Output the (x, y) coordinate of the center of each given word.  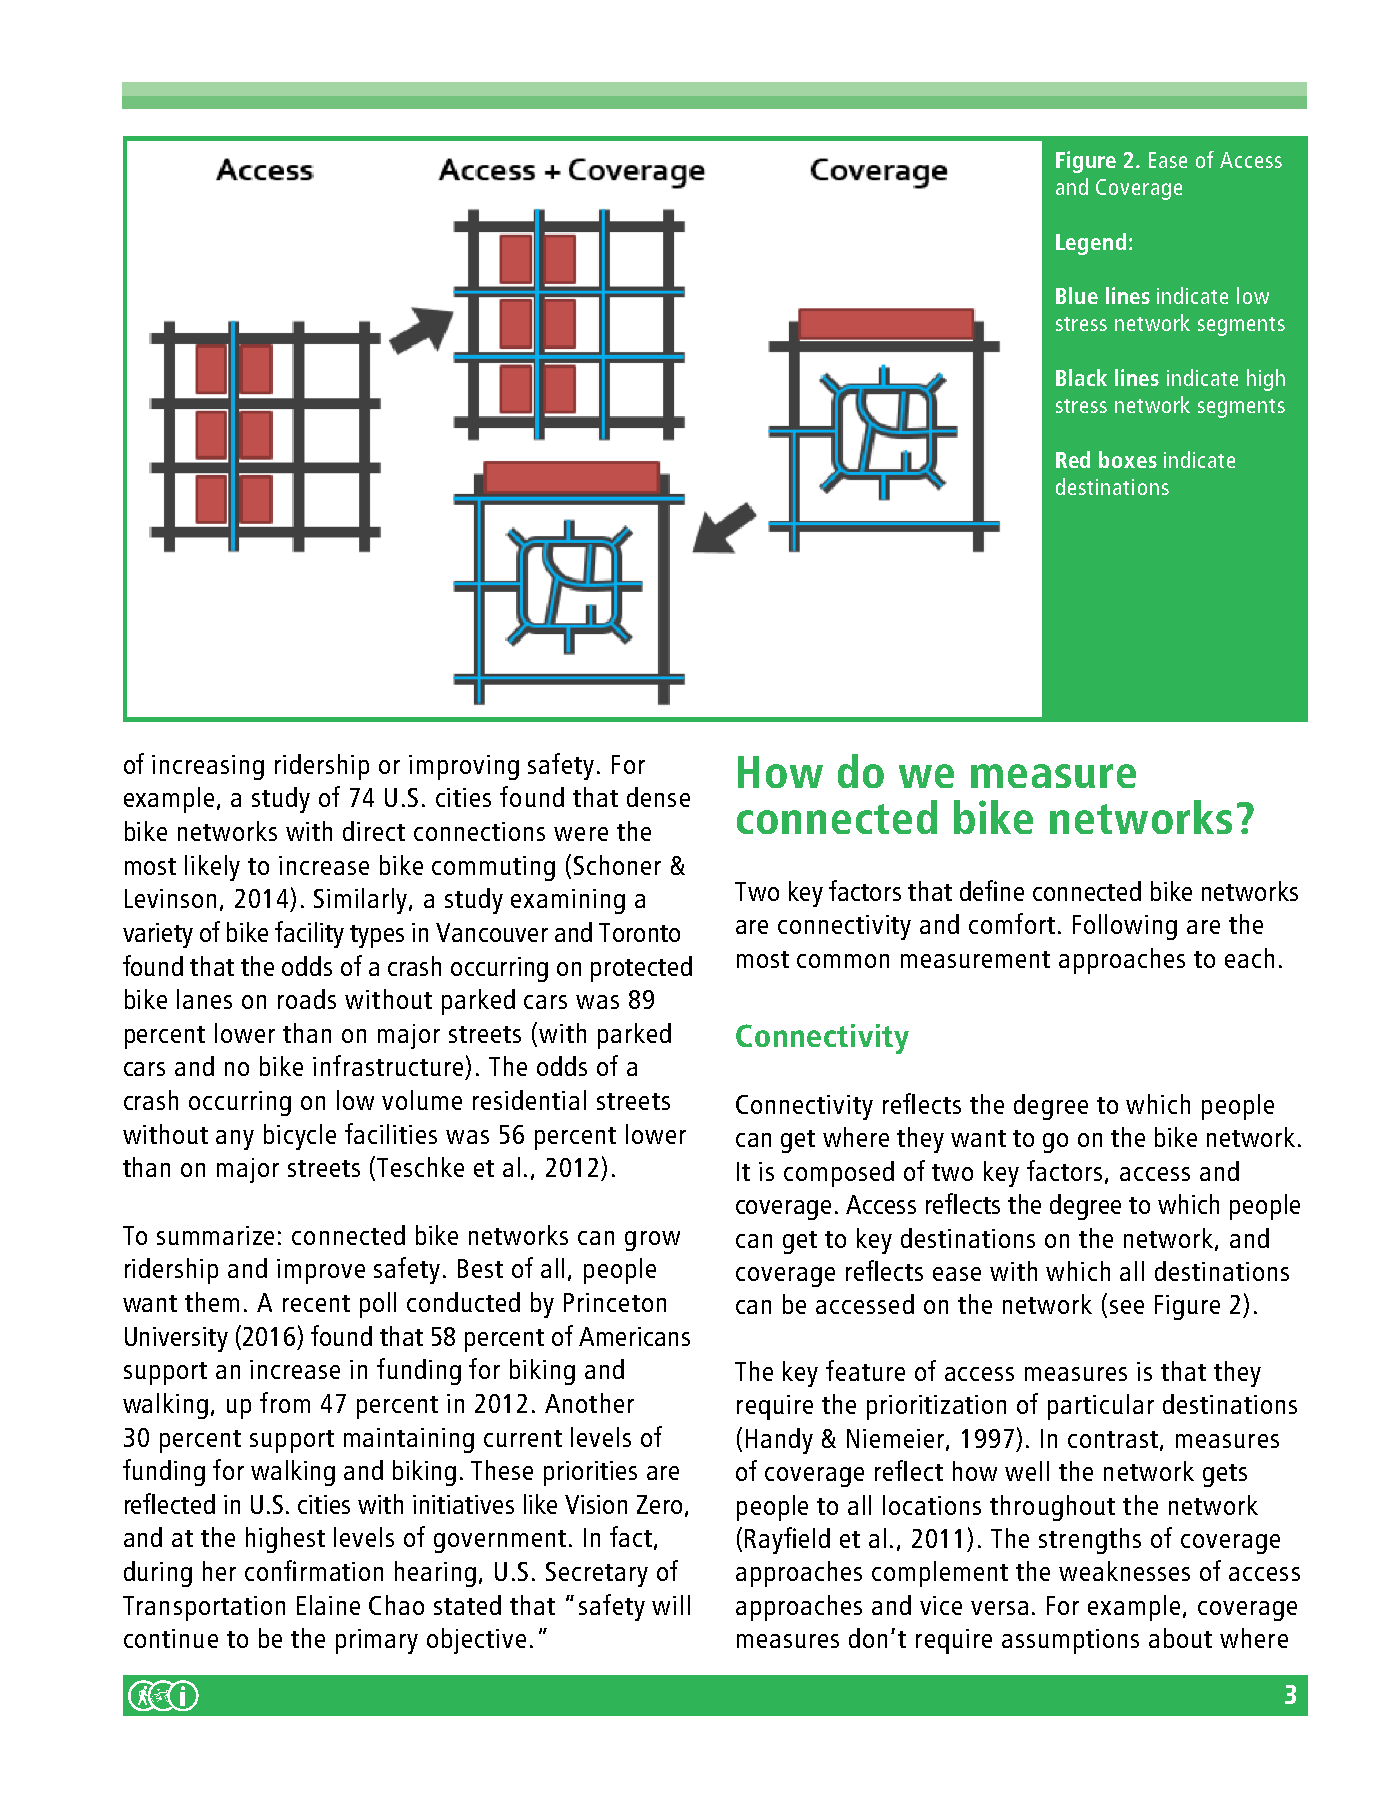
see (1127, 1307)
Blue (1077, 295)
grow (652, 1241)
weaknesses (1124, 1571)
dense (658, 797)
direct (374, 831)
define (992, 890)
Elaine (328, 1605)
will (671, 1605)
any (235, 1140)
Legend (1091, 244)
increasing (208, 767)
